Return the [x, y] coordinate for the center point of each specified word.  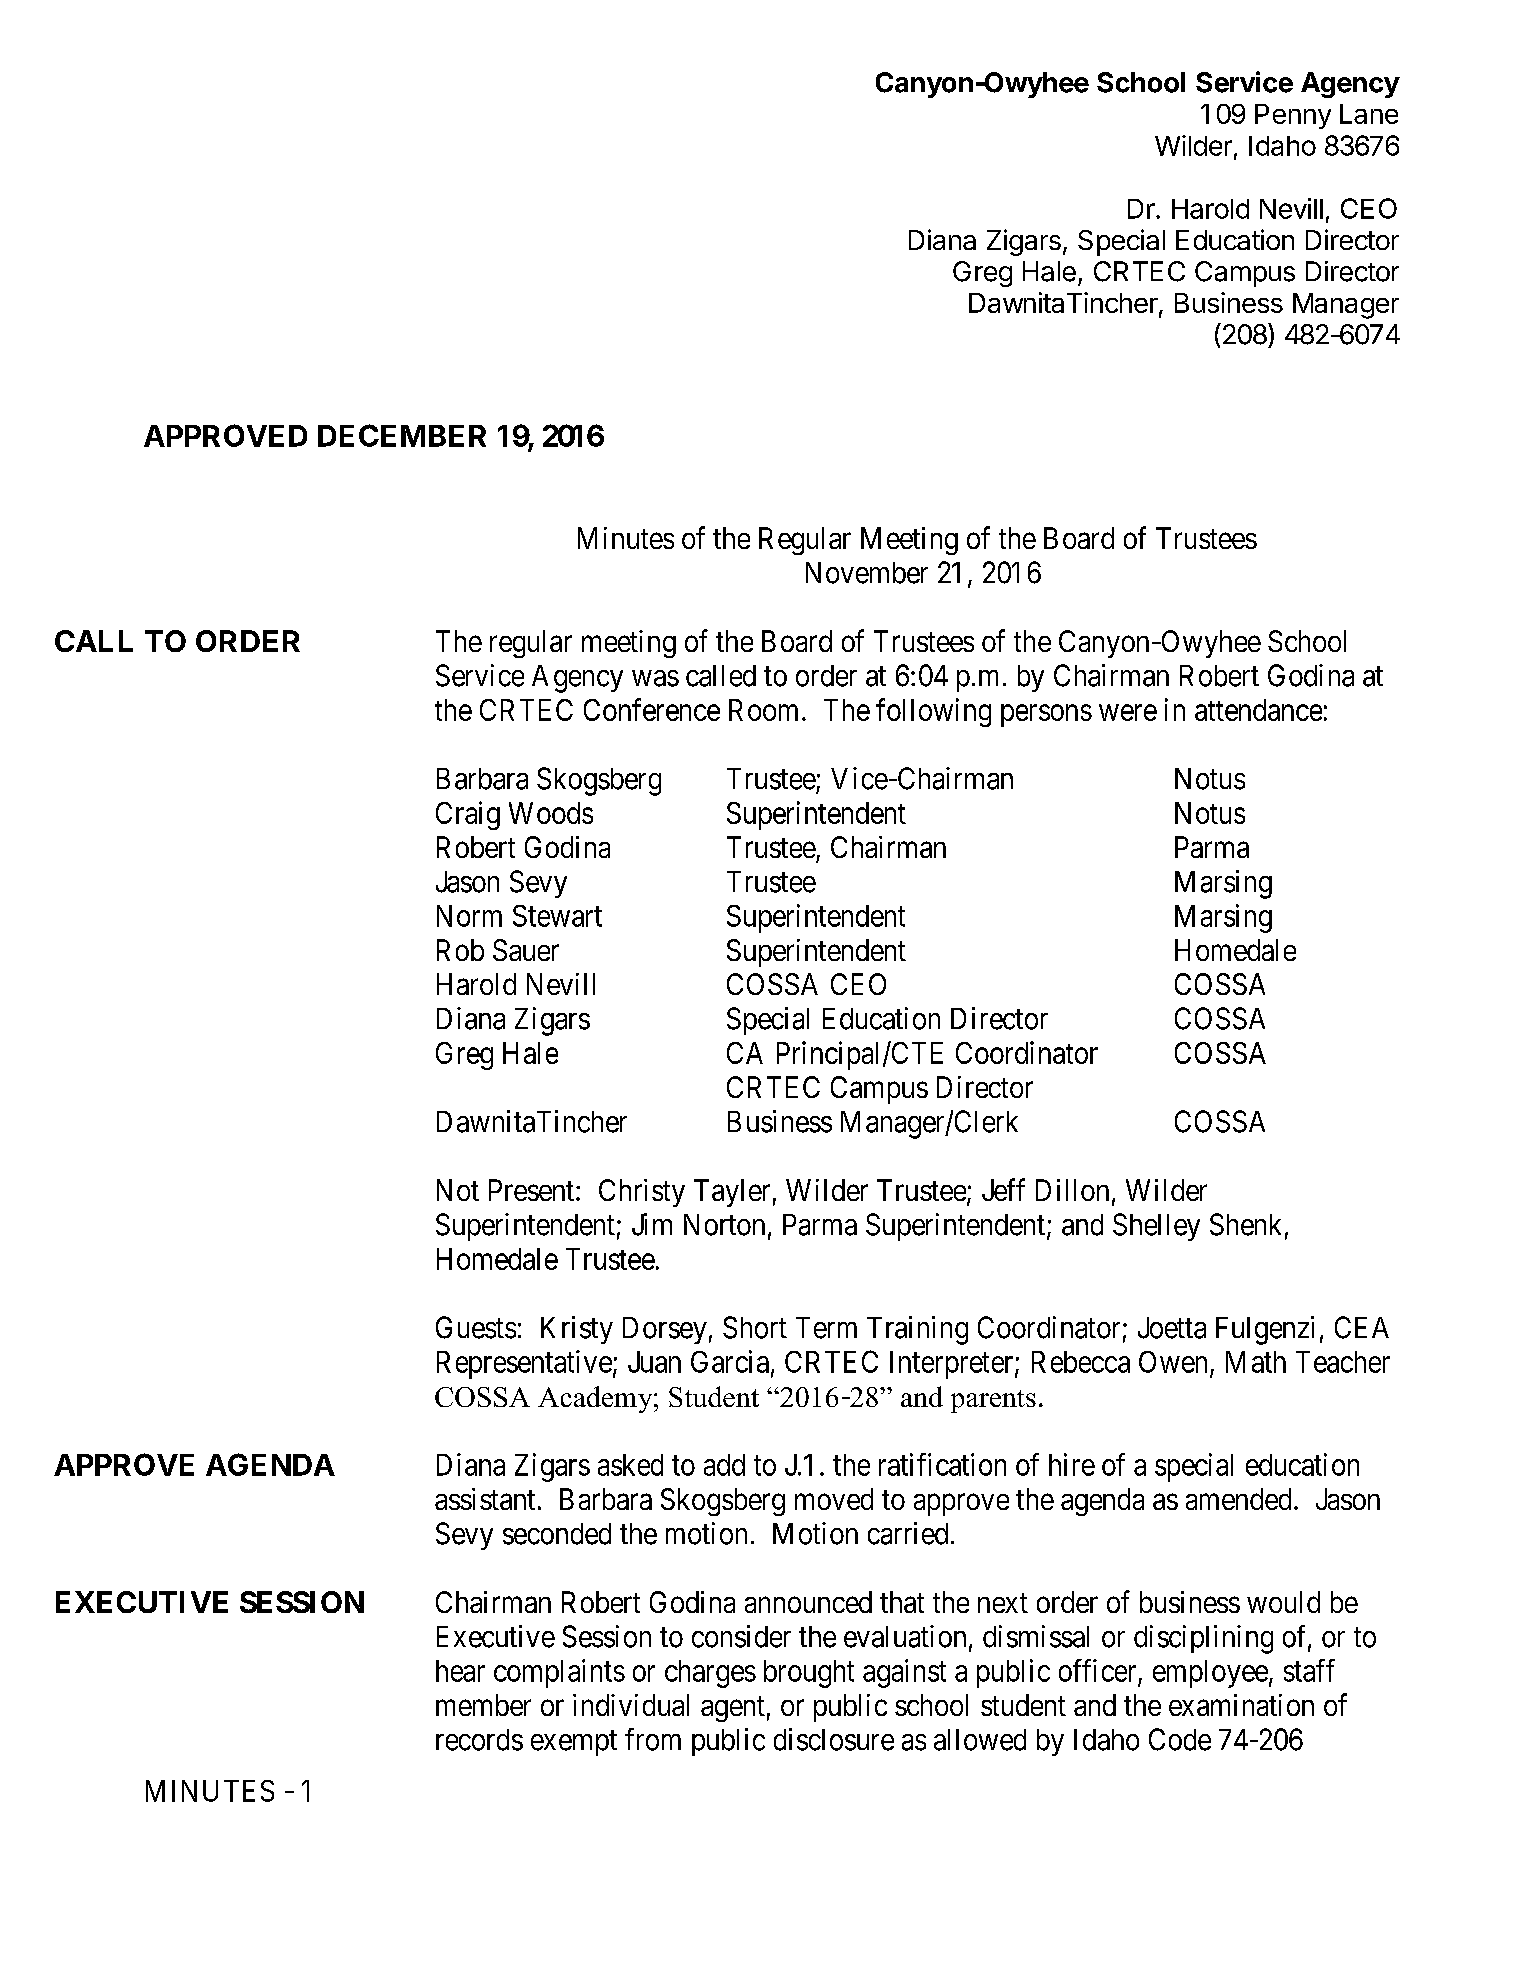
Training [917, 1330]
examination [1241, 1705]
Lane [1369, 114]
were [1128, 712]
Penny [1293, 116]
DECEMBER [402, 435]
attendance [1258, 710]
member [483, 1705]
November [867, 573]
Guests [476, 1327]
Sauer [526, 950]
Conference [652, 709]
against [904, 1673]
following [933, 712]
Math [1256, 1362]
